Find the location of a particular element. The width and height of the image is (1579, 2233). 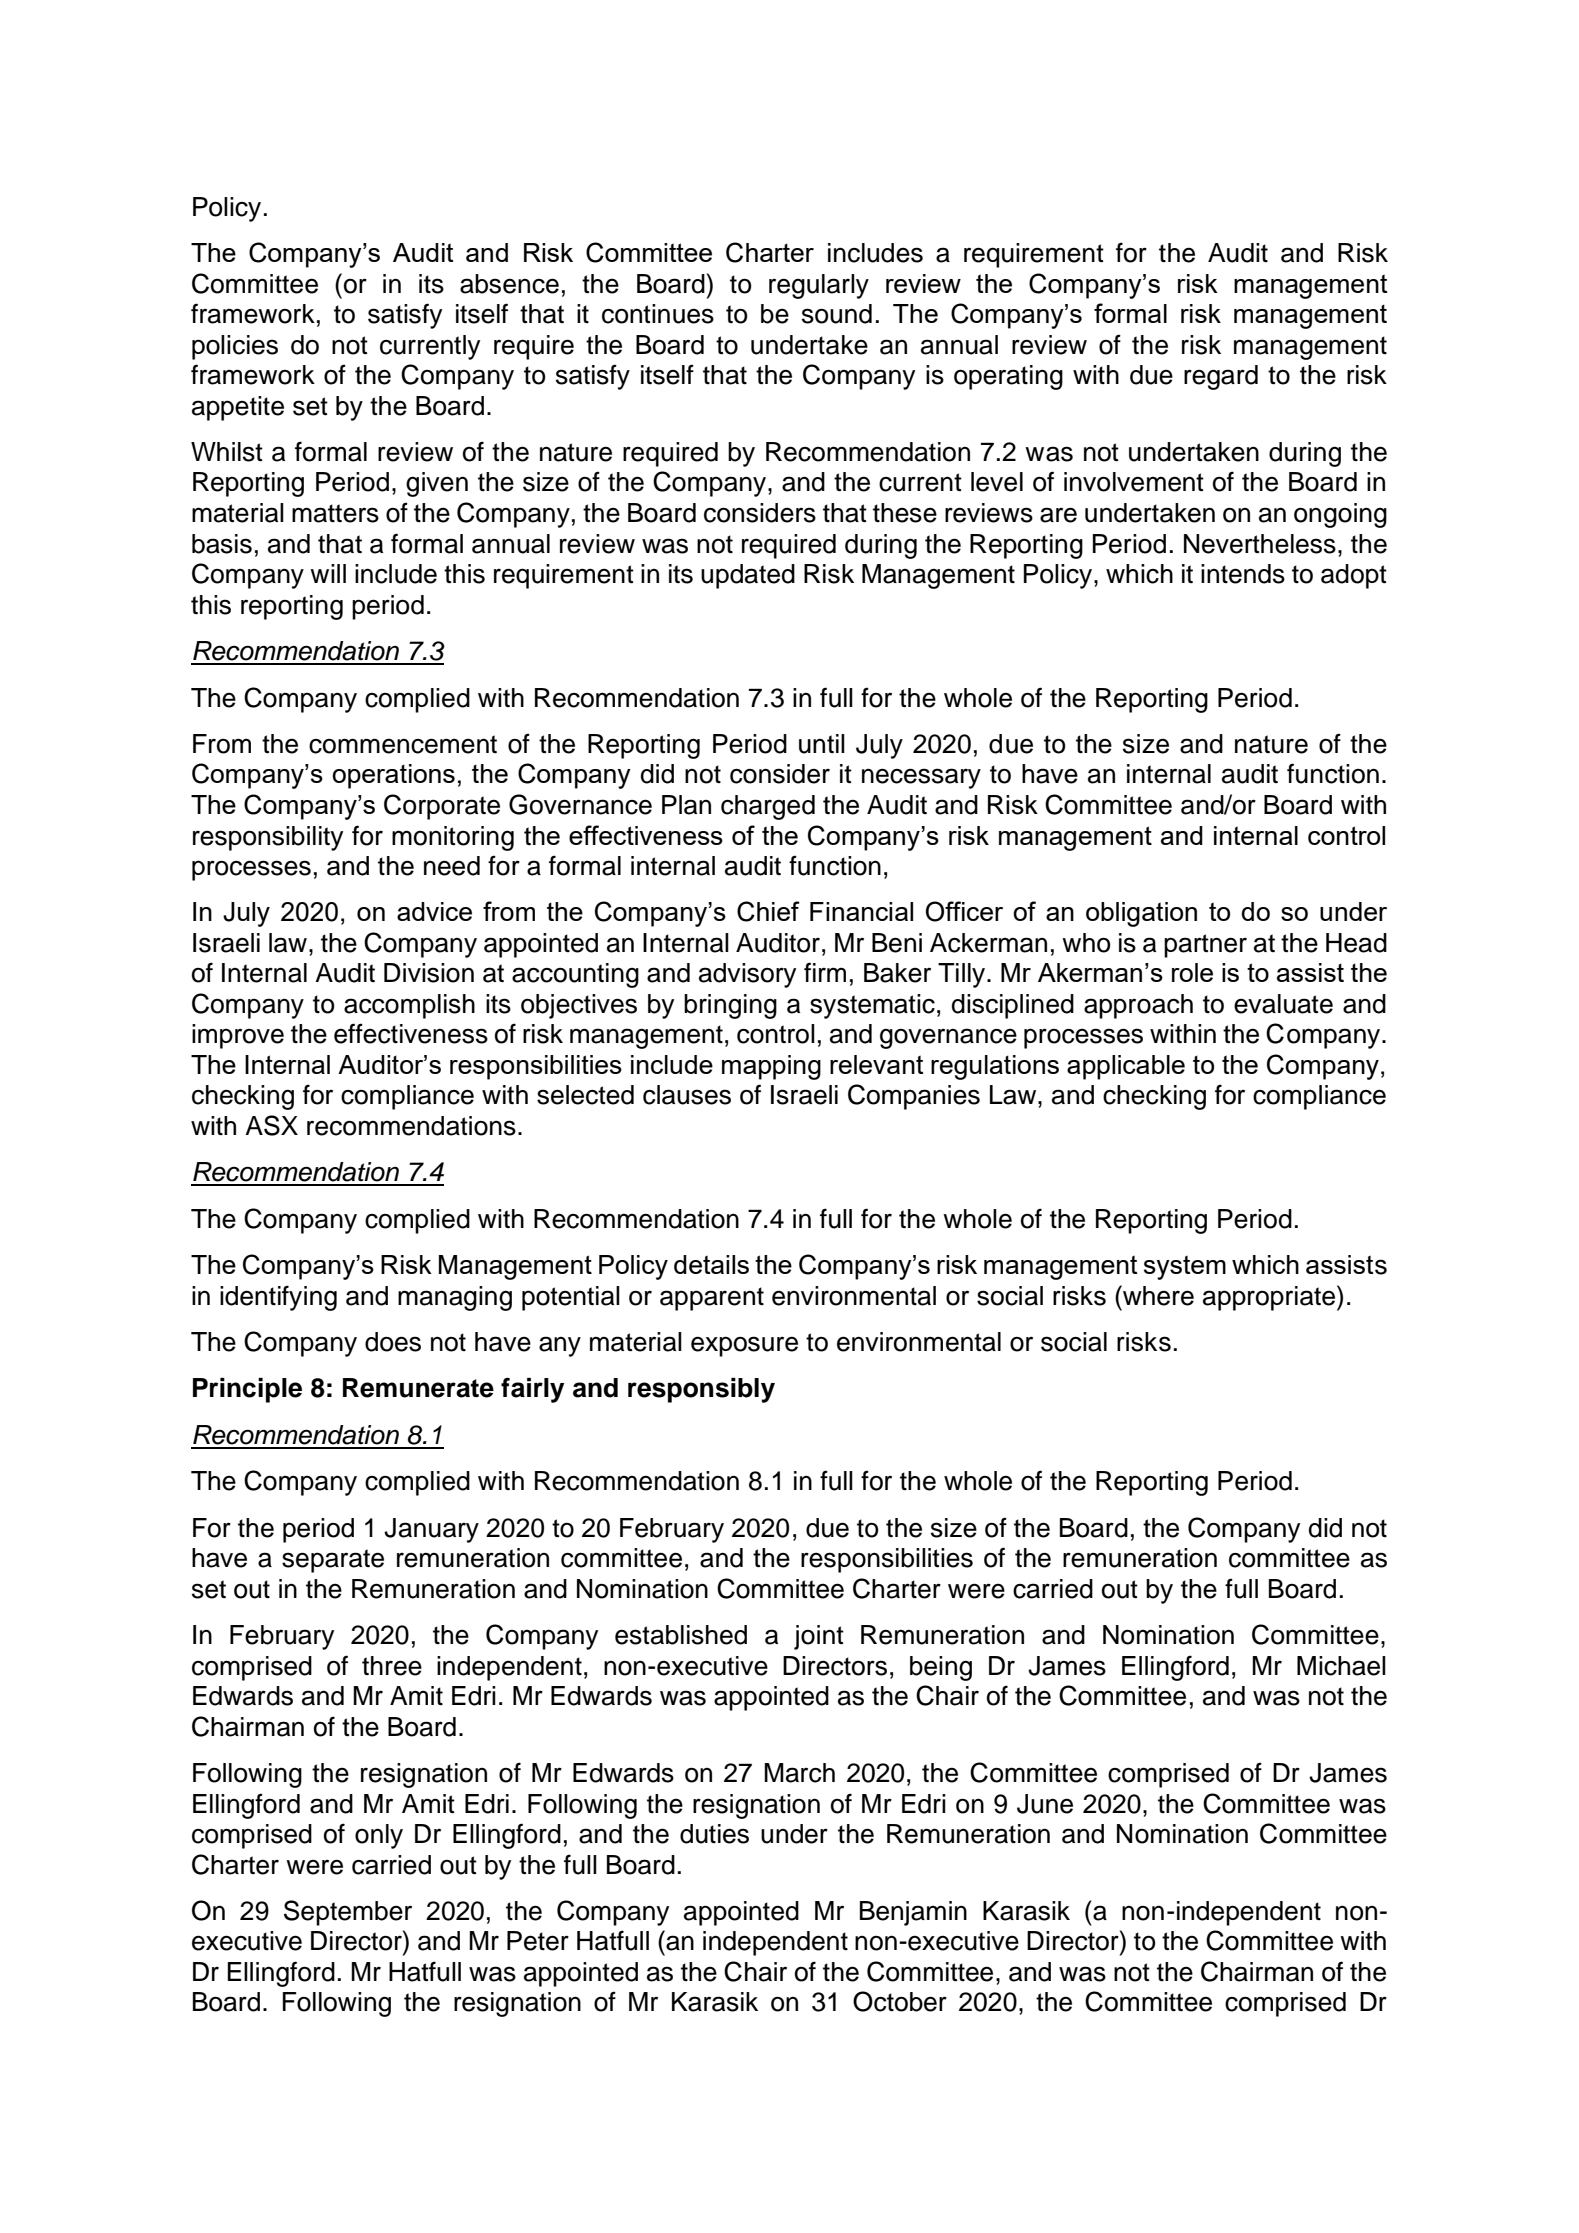

intends is located at coordinates (1243, 574).
